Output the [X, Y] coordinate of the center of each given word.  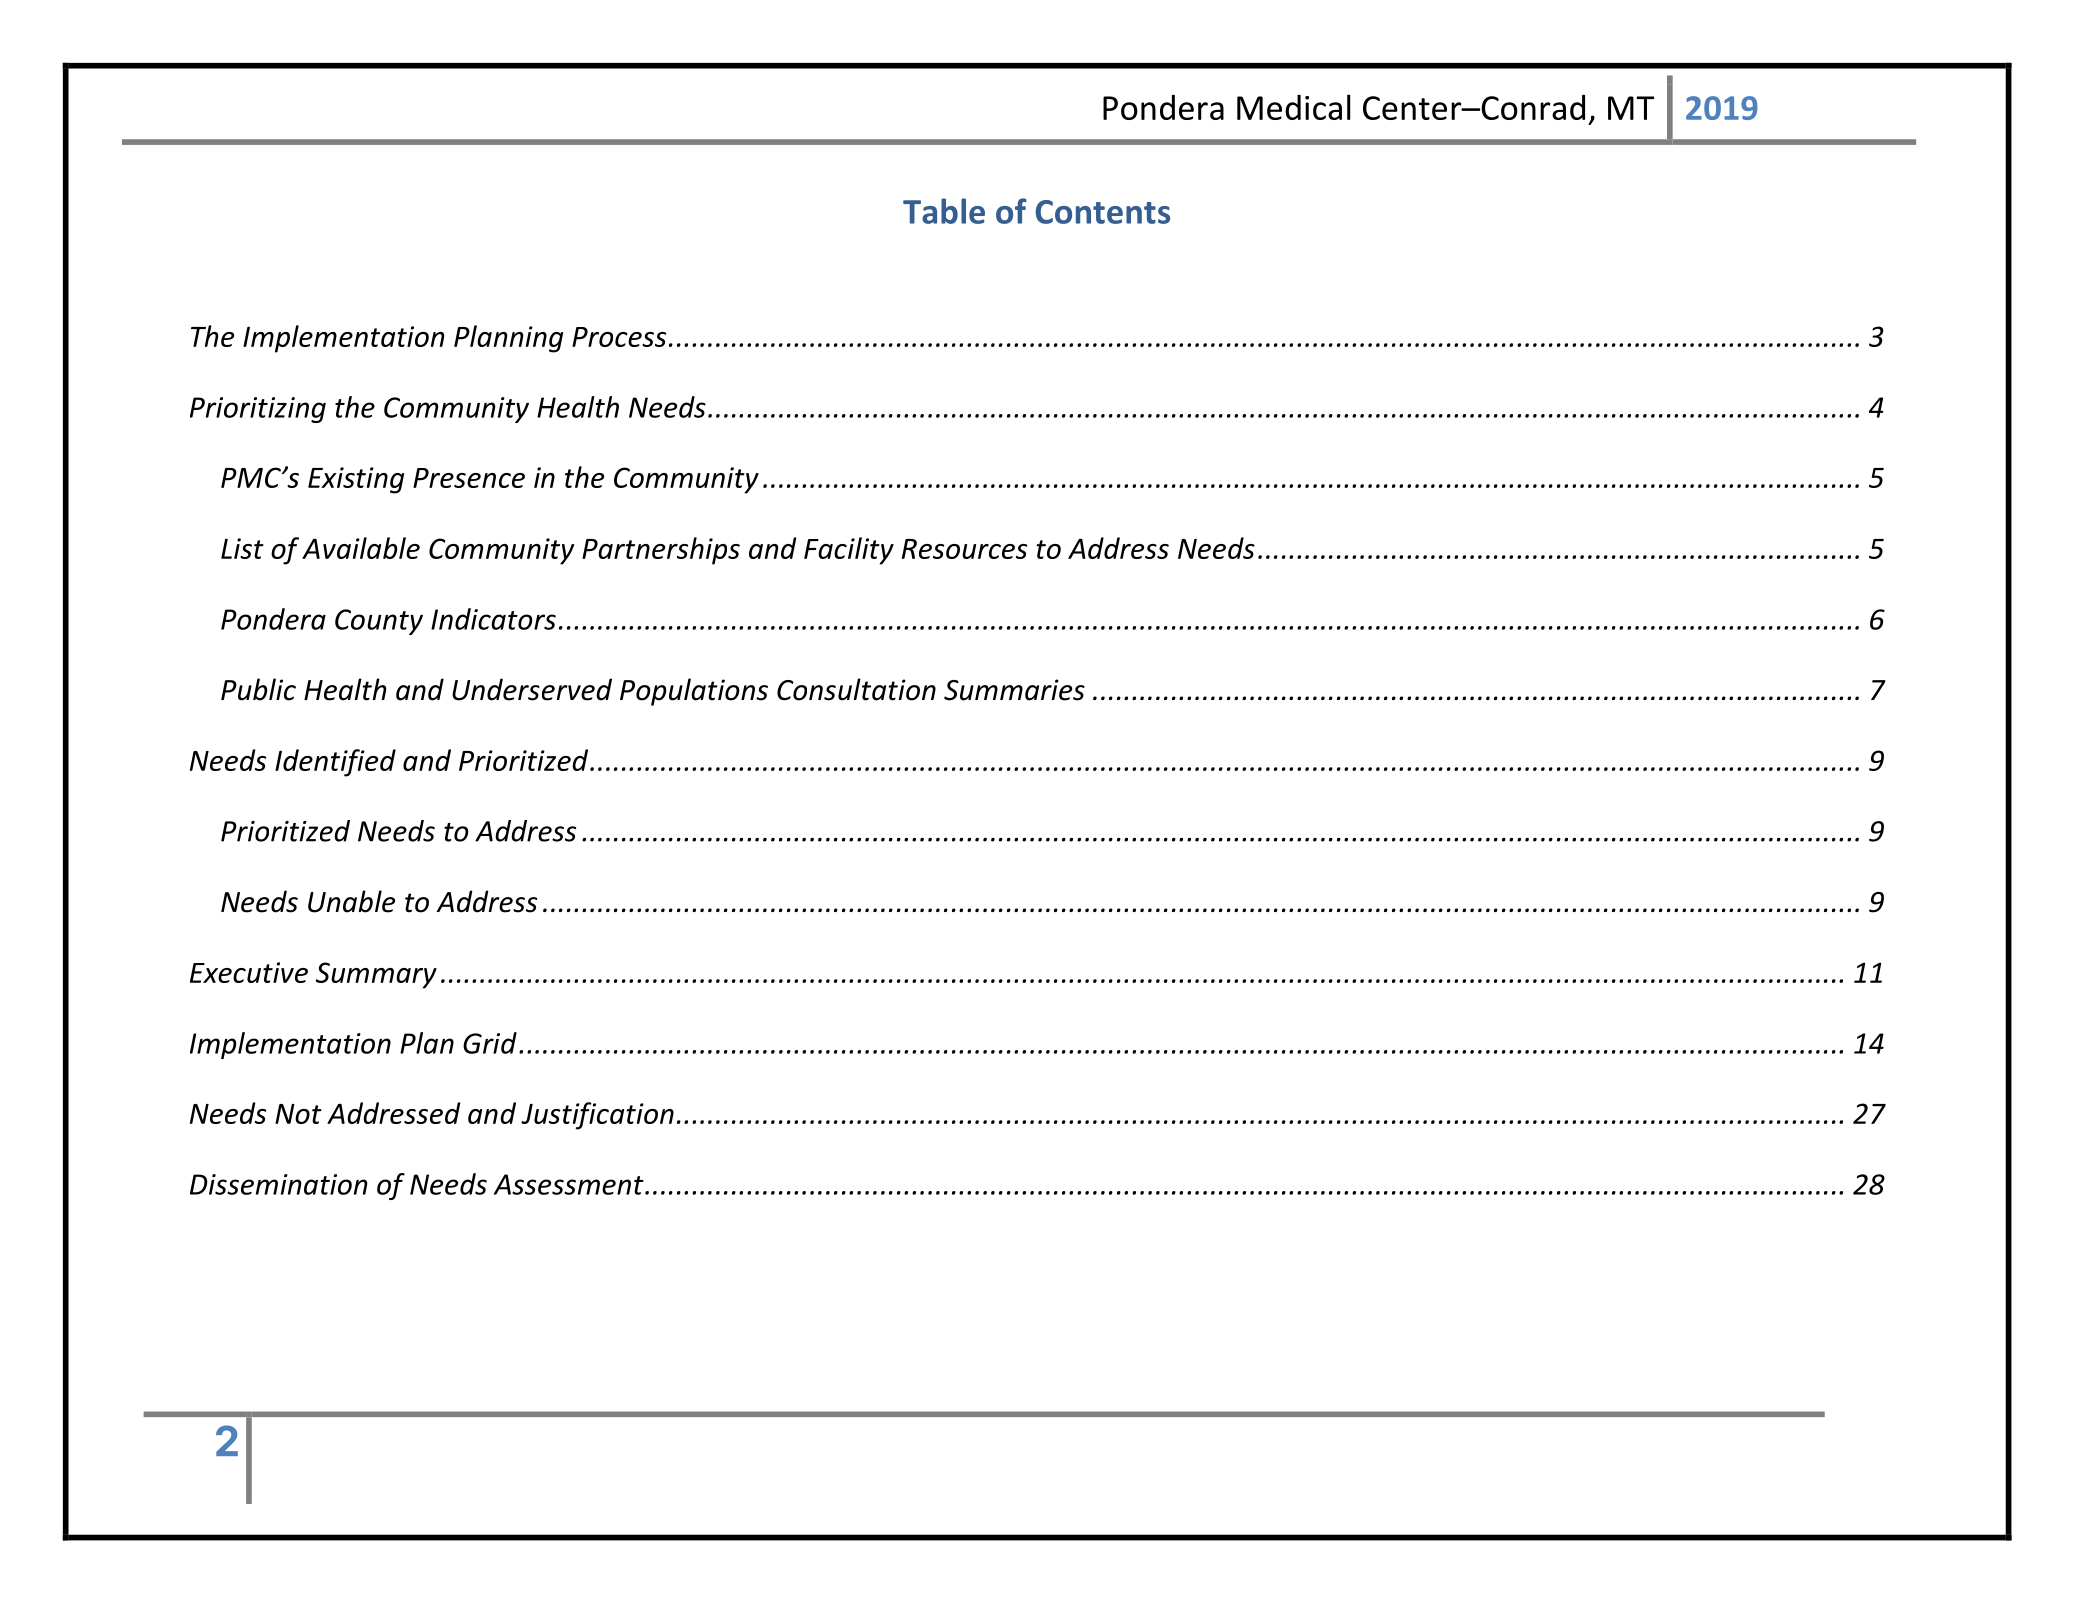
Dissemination [279, 1184]
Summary [376, 975]
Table [944, 211]
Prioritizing [258, 410]
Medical [1294, 107]
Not [298, 1114]
